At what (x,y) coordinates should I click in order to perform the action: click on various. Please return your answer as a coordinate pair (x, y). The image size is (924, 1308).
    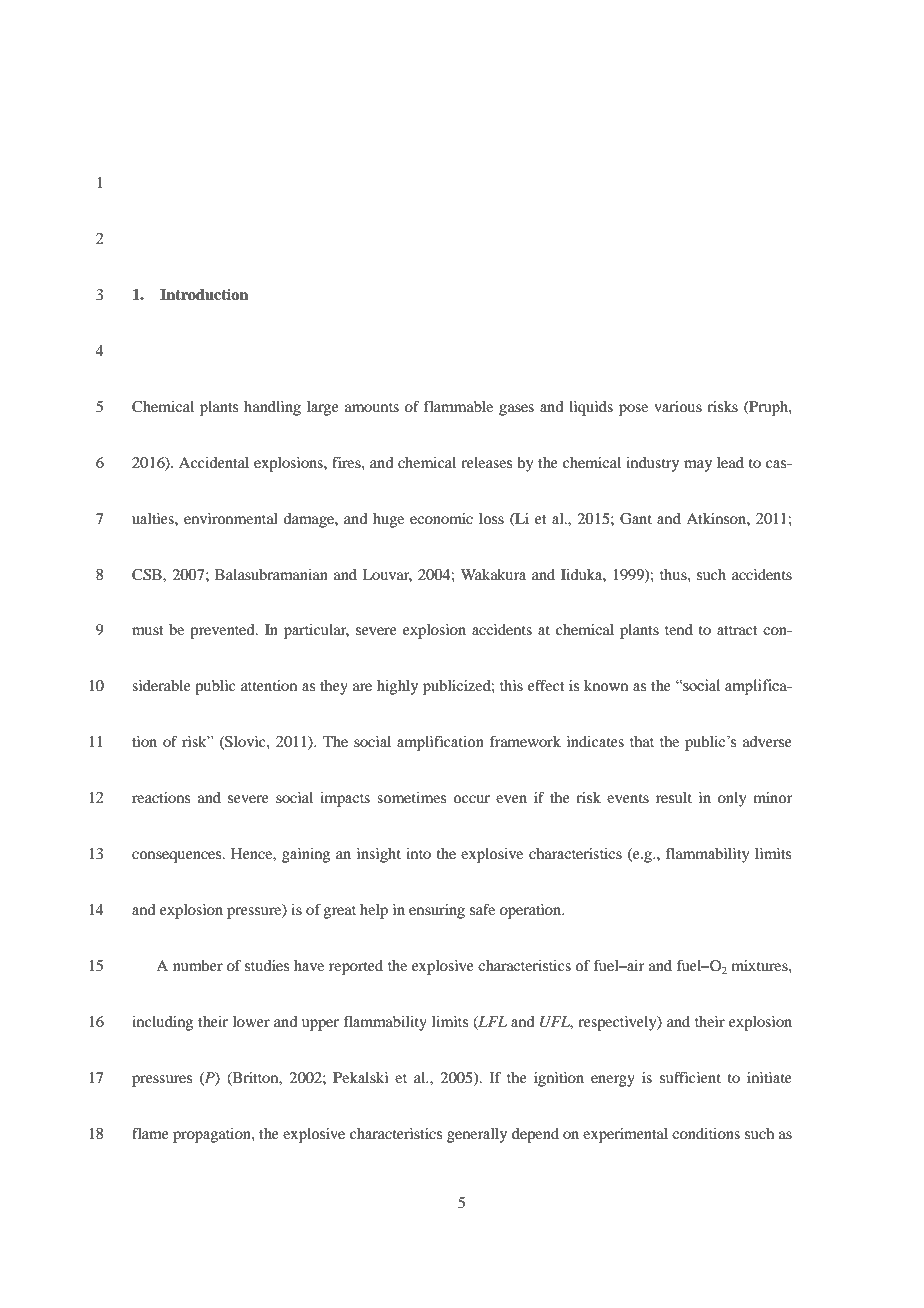
    Looking at the image, I should click on (678, 406).
